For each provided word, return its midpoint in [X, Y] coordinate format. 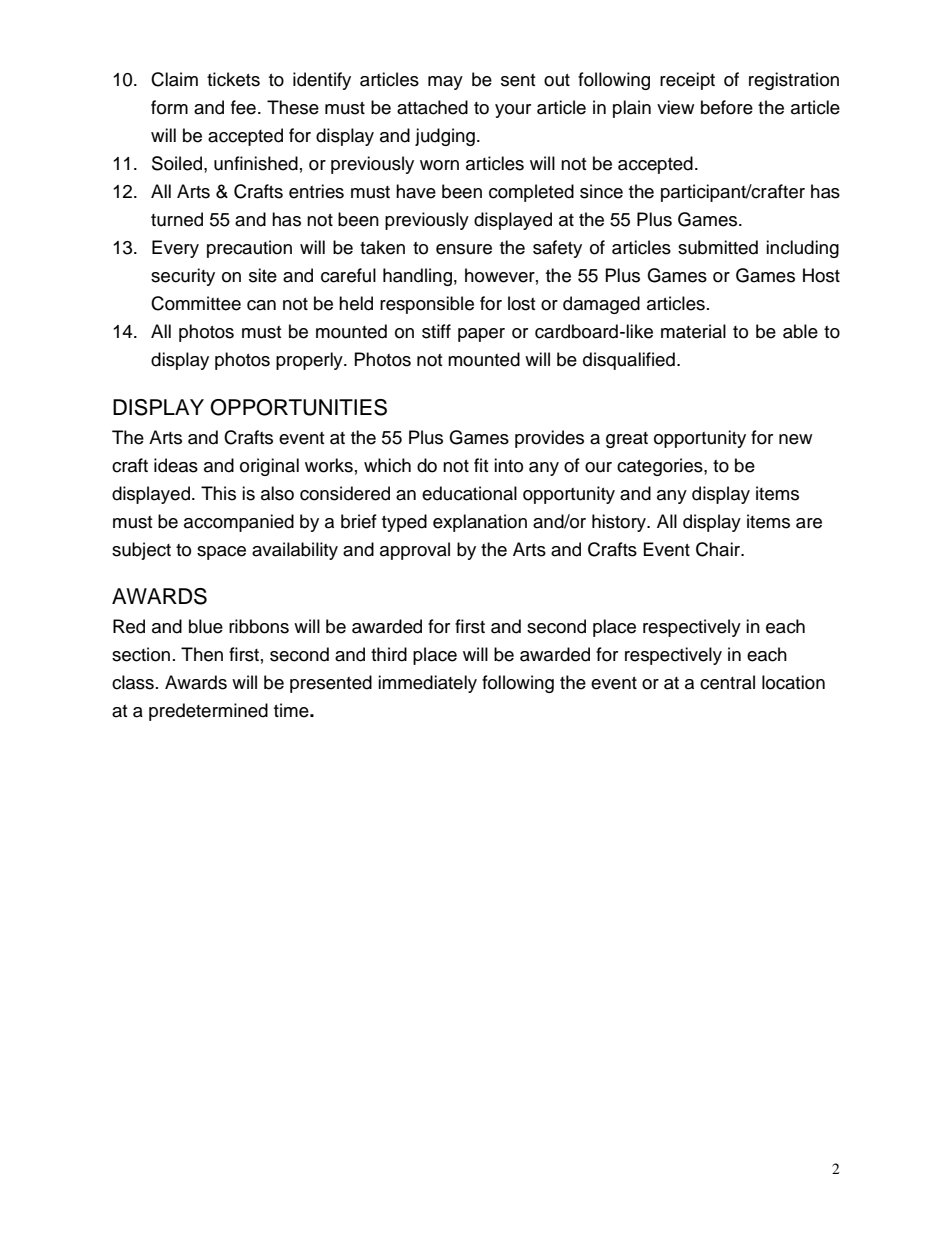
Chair [719, 549]
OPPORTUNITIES [298, 407]
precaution [249, 249]
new [795, 439]
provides [549, 439]
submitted [718, 247]
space [221, 553]
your [513, 111]
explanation [480, 523]
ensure [464, 249]
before [727, 107]
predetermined [208, 712]
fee [243, 107]
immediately [427, 684]
